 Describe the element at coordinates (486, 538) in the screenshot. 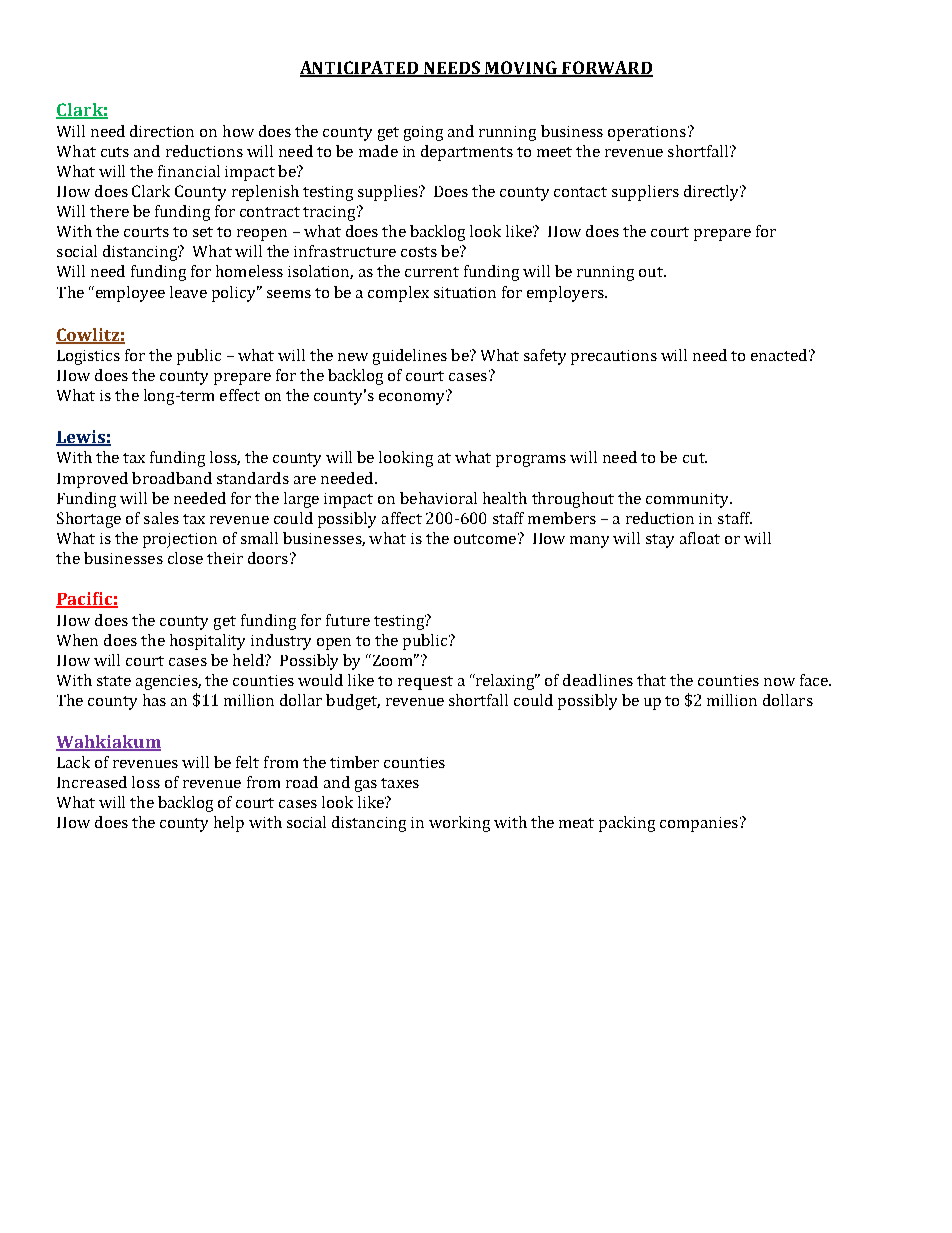

I see `outcome` at that location.
